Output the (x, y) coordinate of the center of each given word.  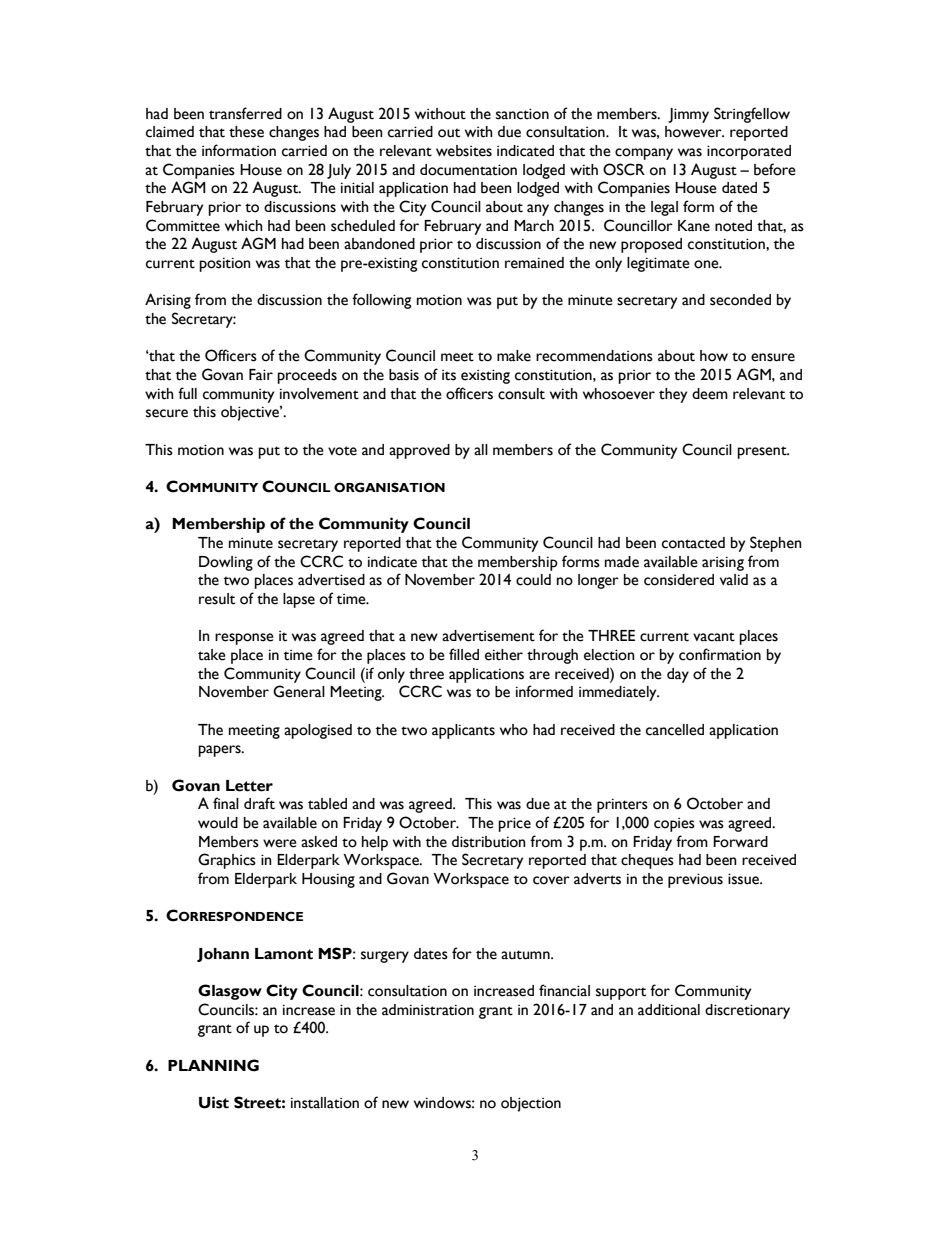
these (246, 132)
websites (464, 151)
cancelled (675, 730)
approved (419, 451)
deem (710, 394)
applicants (463, 731)
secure (167, 413)
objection (531, 1104)
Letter (249, 786)
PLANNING (213, 1065)
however (694, 132)
